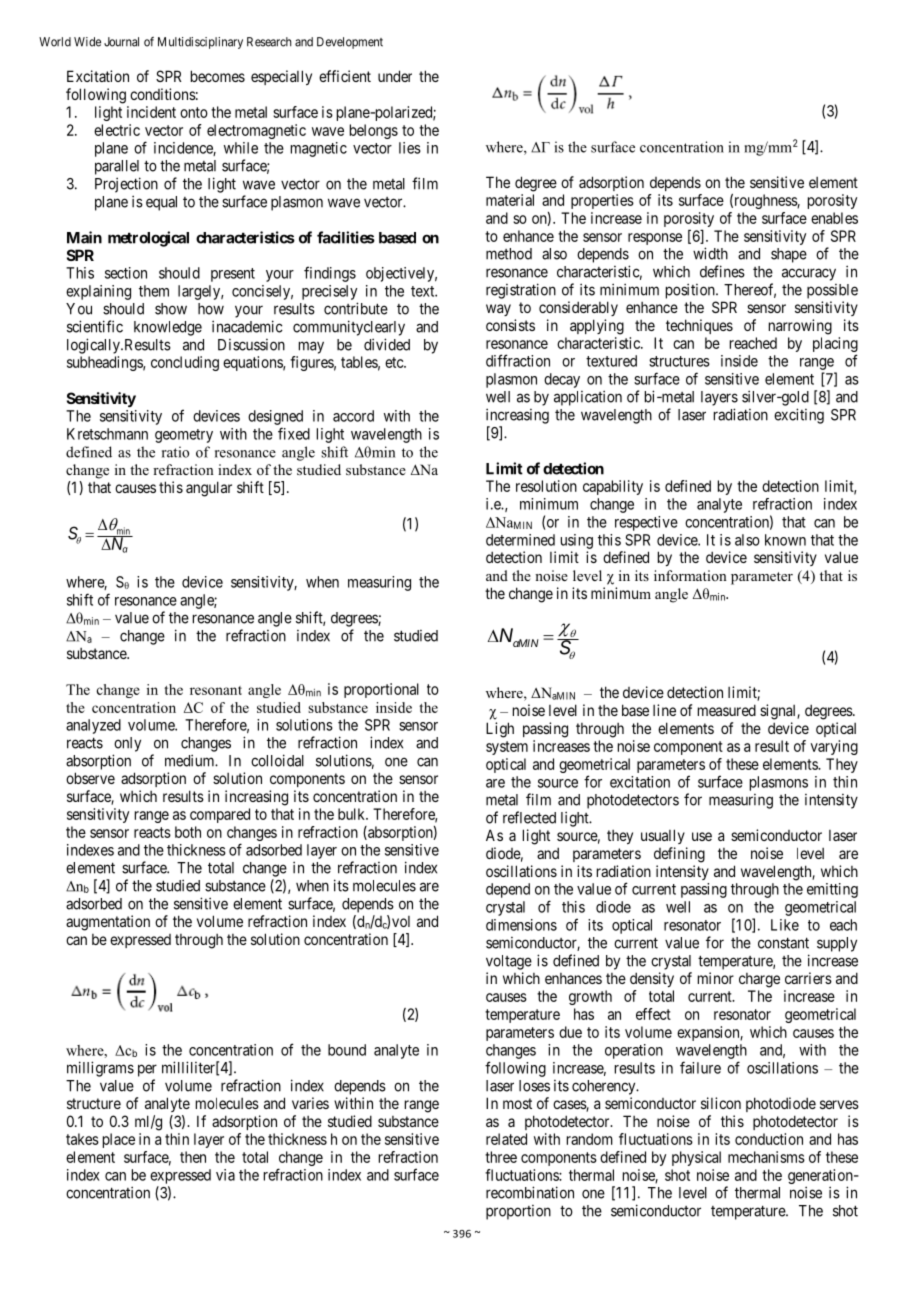 This screenshot has width=924, height=1308. What do you see at coordinates (699, 326) in the screenshot?
I see `techniques` at bounding box center [699, 326].
